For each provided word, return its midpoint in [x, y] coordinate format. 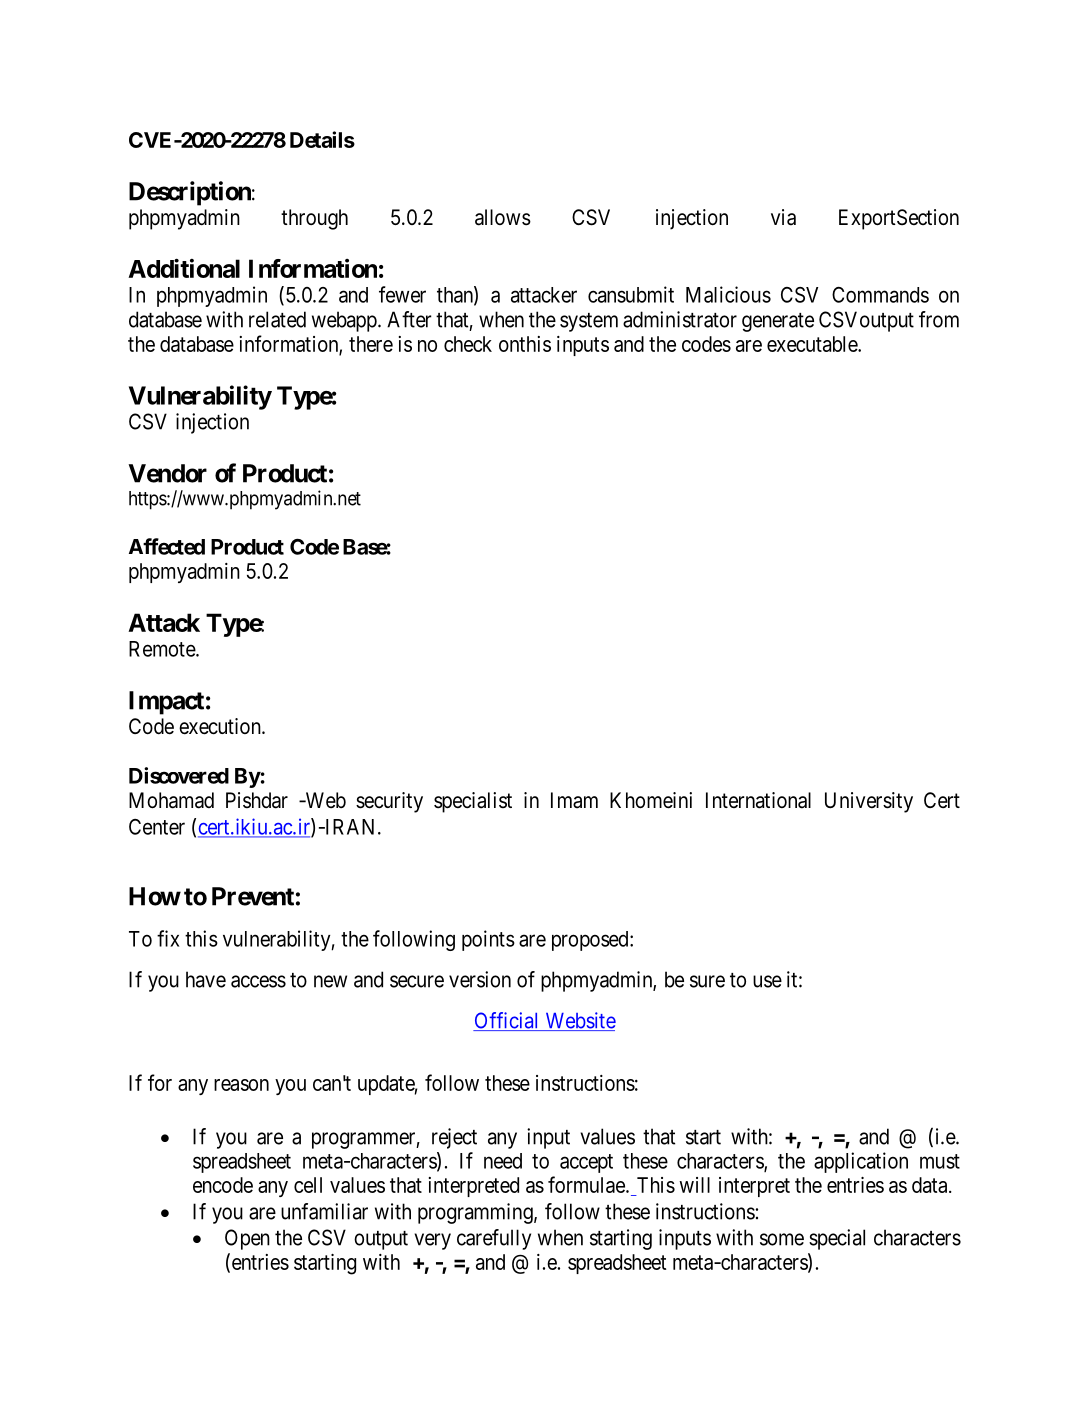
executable [813, 344]
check [468, 344]
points [488, 940]
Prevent [253, 896]
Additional [184, 268]
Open [247, 1239]
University [869, 802]
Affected [167, 546]
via [783, 217]
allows [503, 217]
